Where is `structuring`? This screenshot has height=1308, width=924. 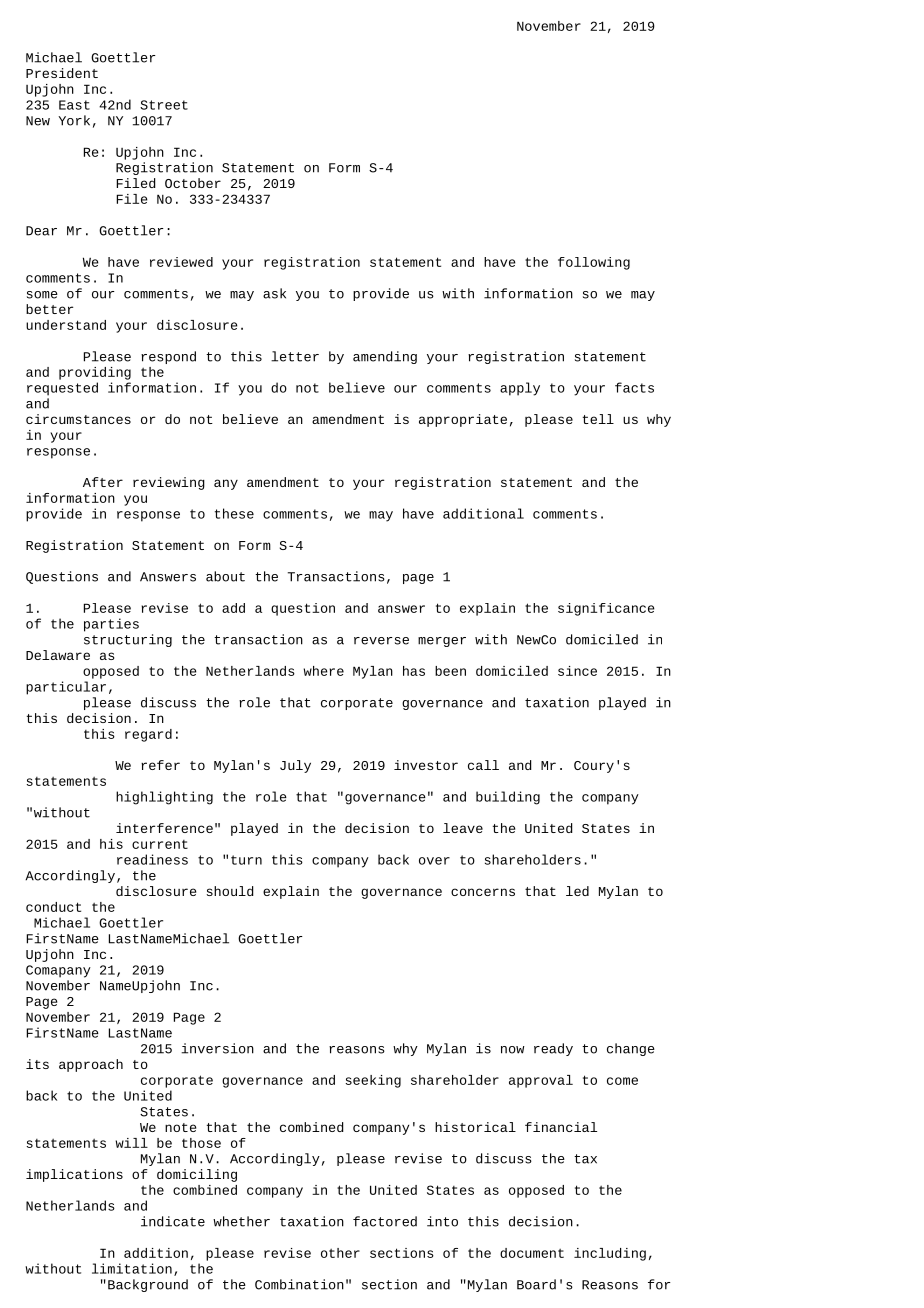 structuring is located at coordinates (128, 640).
